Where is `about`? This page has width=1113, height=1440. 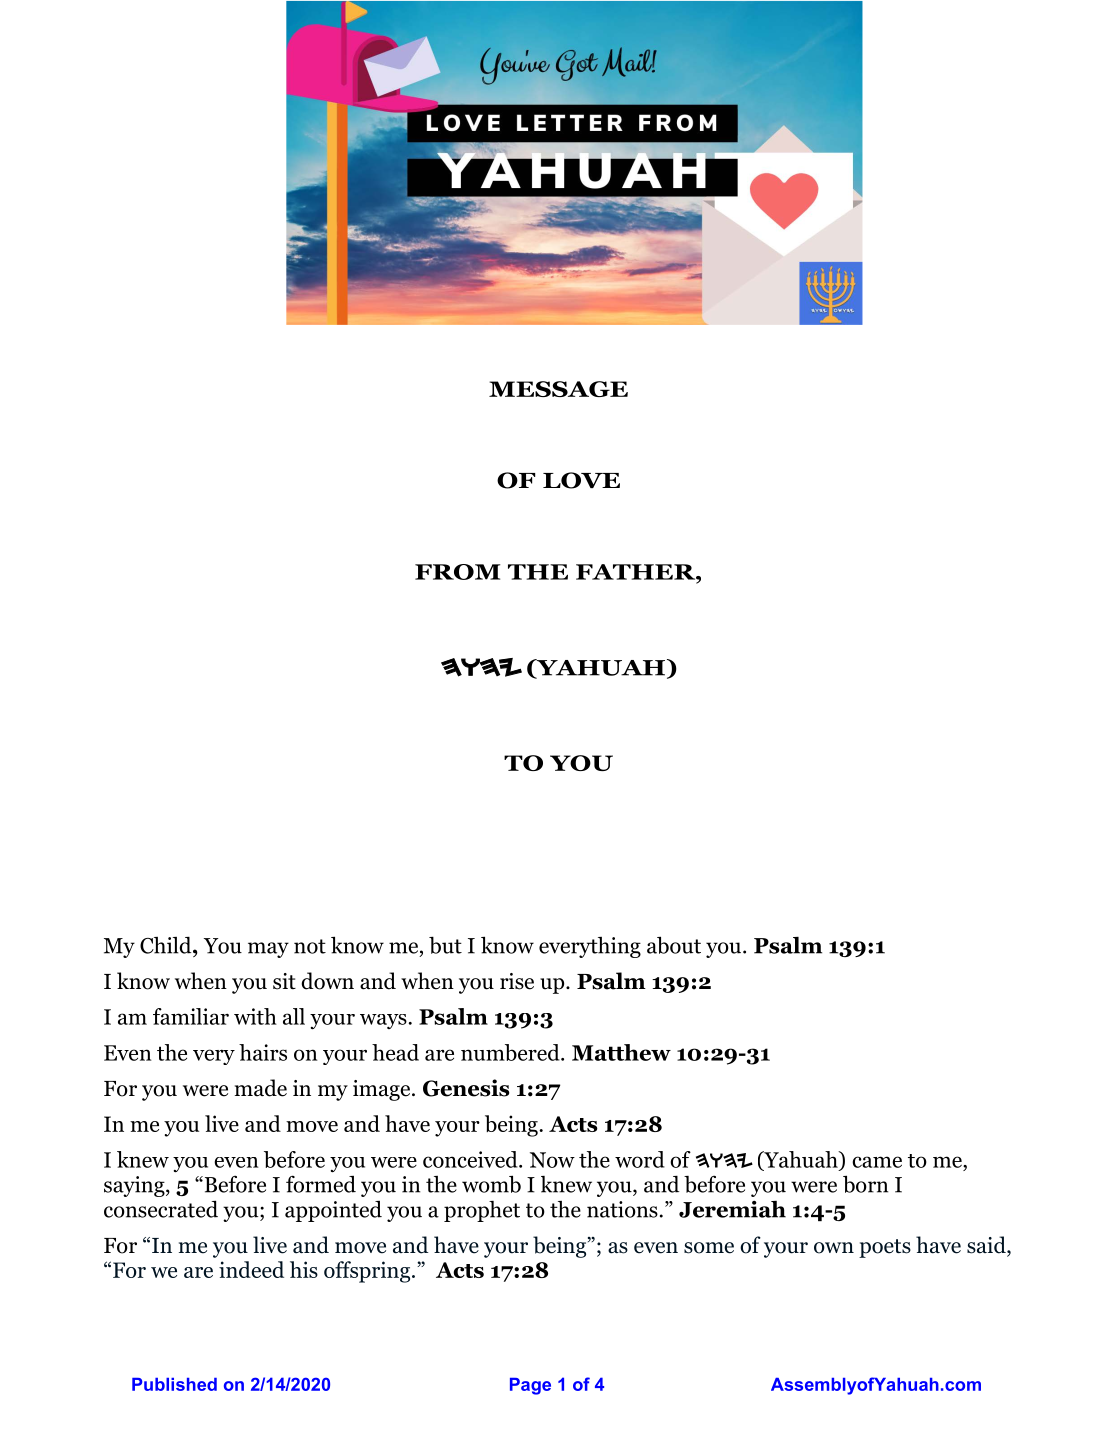
about is located at coordinates (674, 945).
